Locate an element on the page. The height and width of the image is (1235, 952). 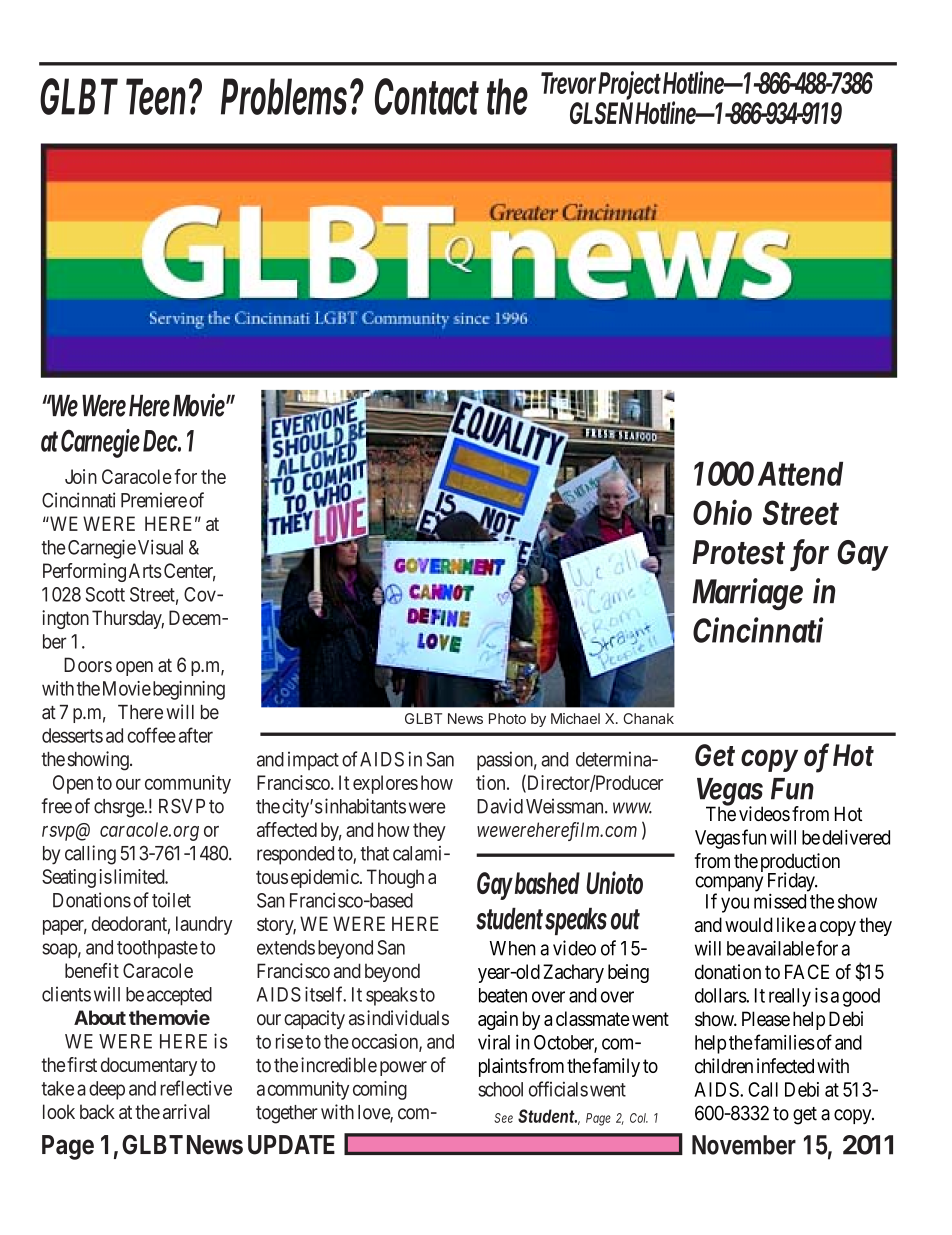
Ohio is located at coordinates (722, 512).
